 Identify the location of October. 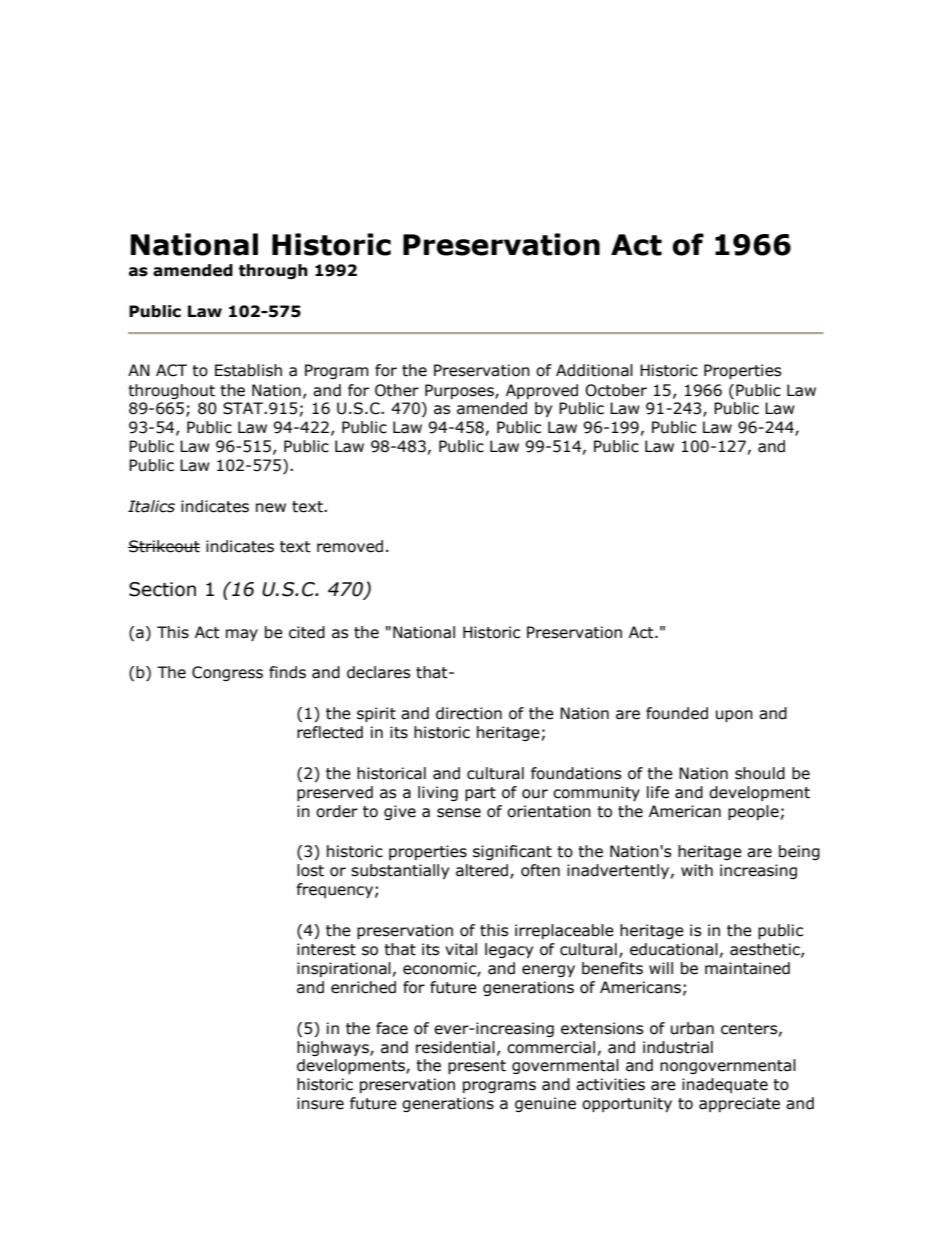
(616, 390).
